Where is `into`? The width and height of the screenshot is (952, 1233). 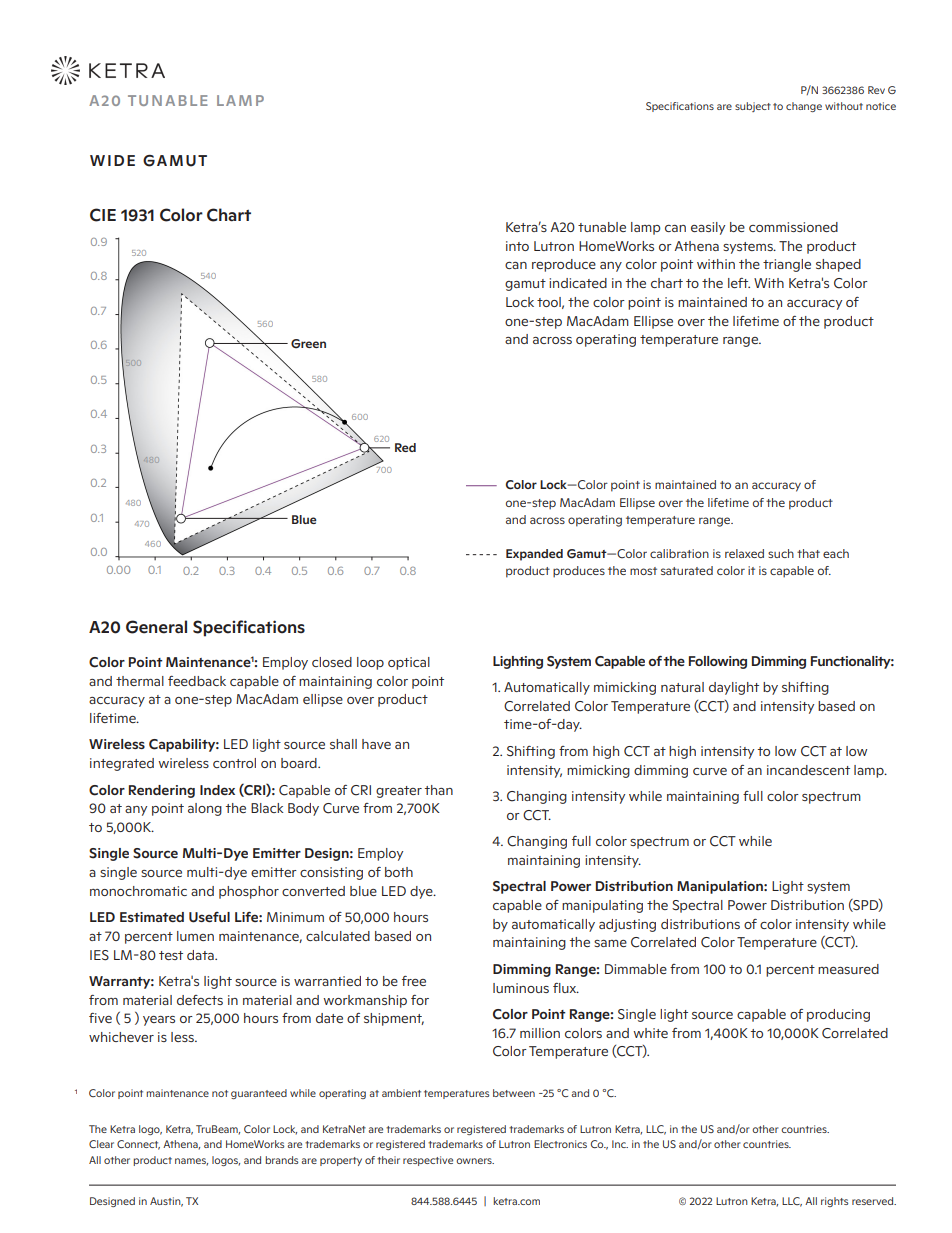 into is located at coordinates (517, 246).
